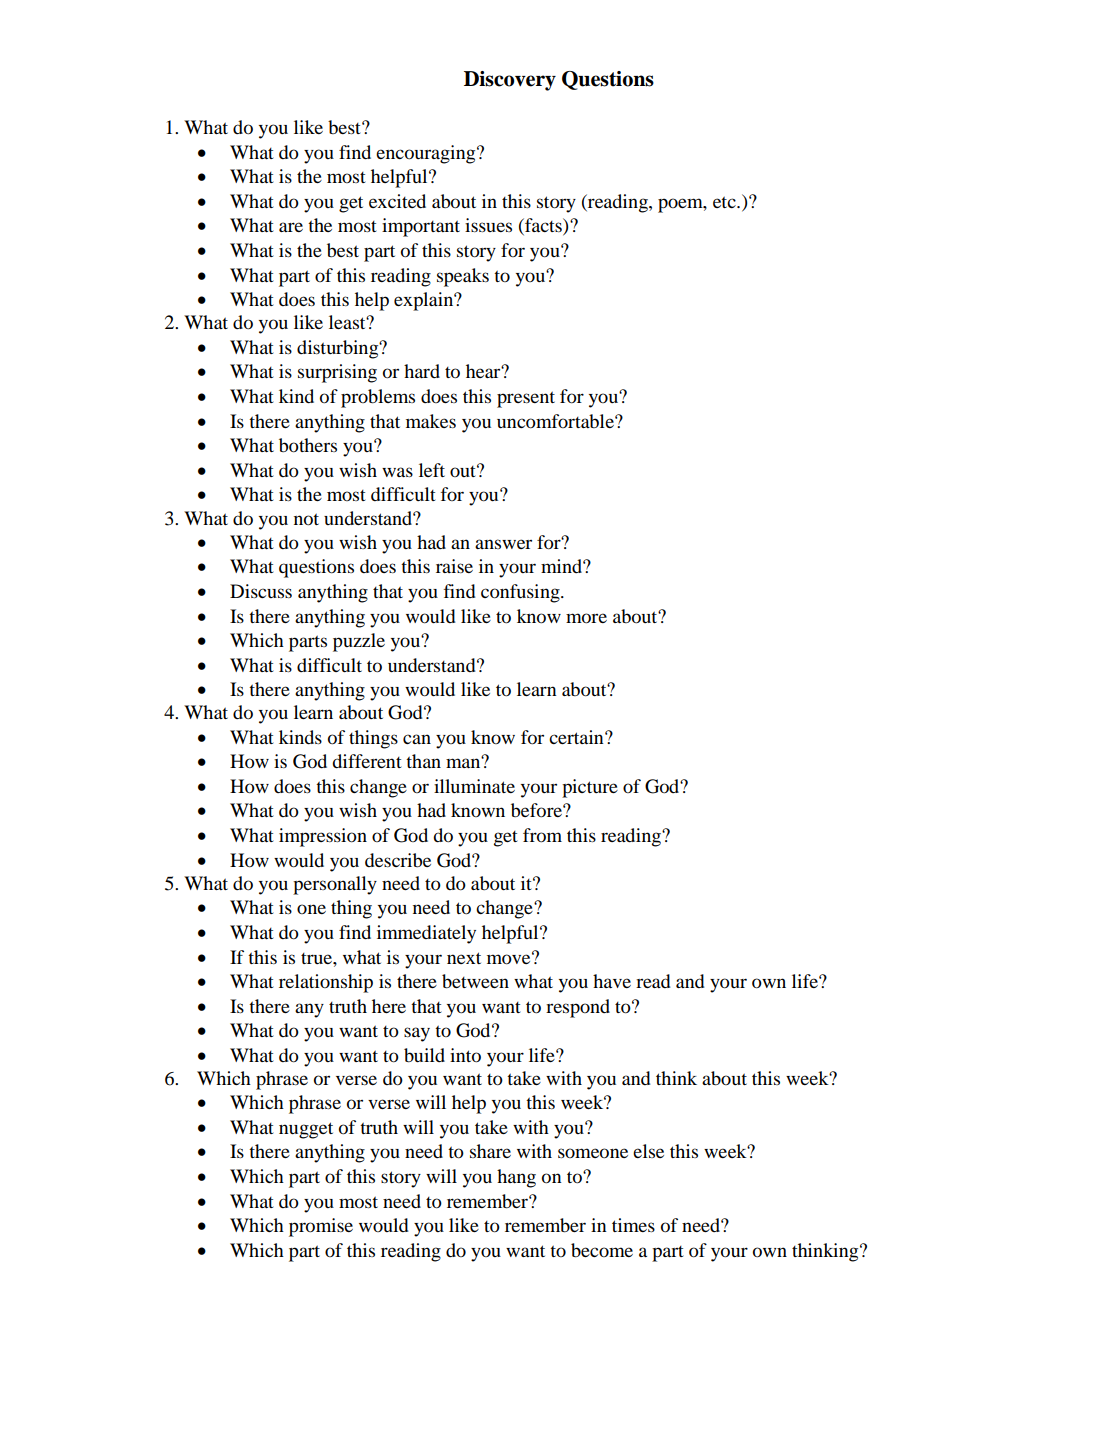  What do you see at coordinates (323, 837) in the image?
I see `impression` at bounding box center [323, 837].
